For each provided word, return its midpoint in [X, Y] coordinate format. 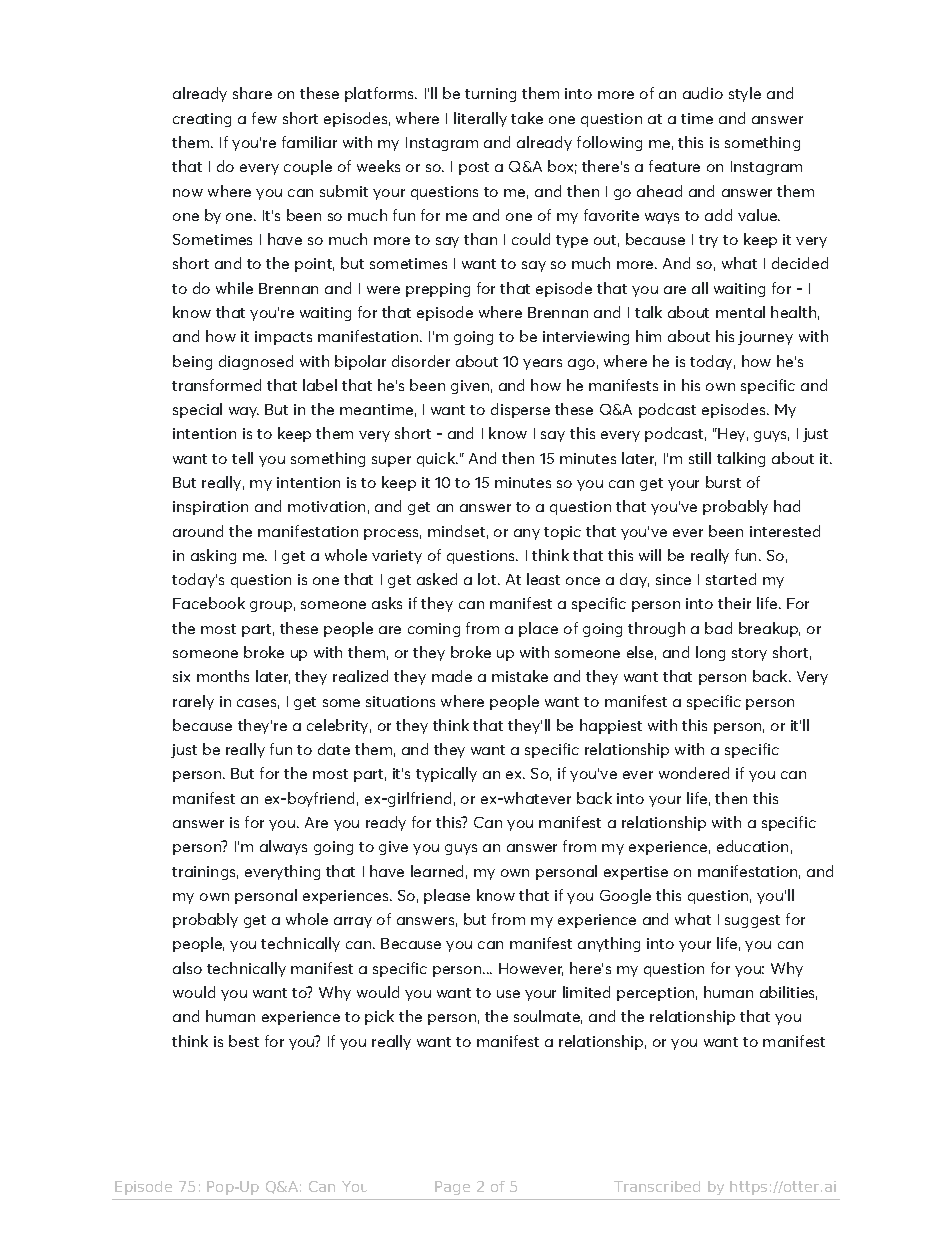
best [244, 1041]
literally [480, 119]
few [264, 118]
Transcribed [657, 1186]
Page [452, 1188]
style [745, 94]
